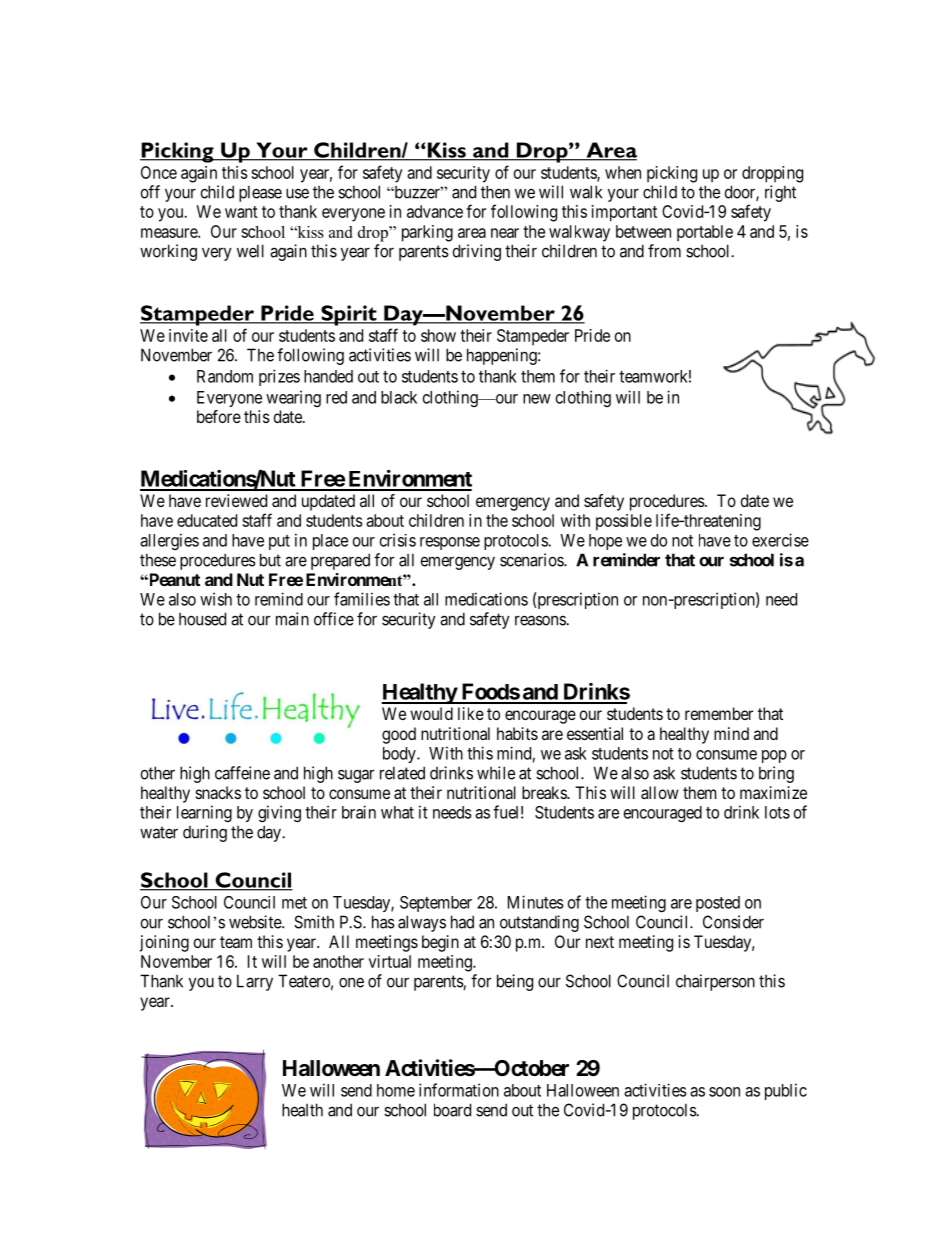 This screenshot has width=952, height=1233. I want to click on information, so click(459, 1090).
